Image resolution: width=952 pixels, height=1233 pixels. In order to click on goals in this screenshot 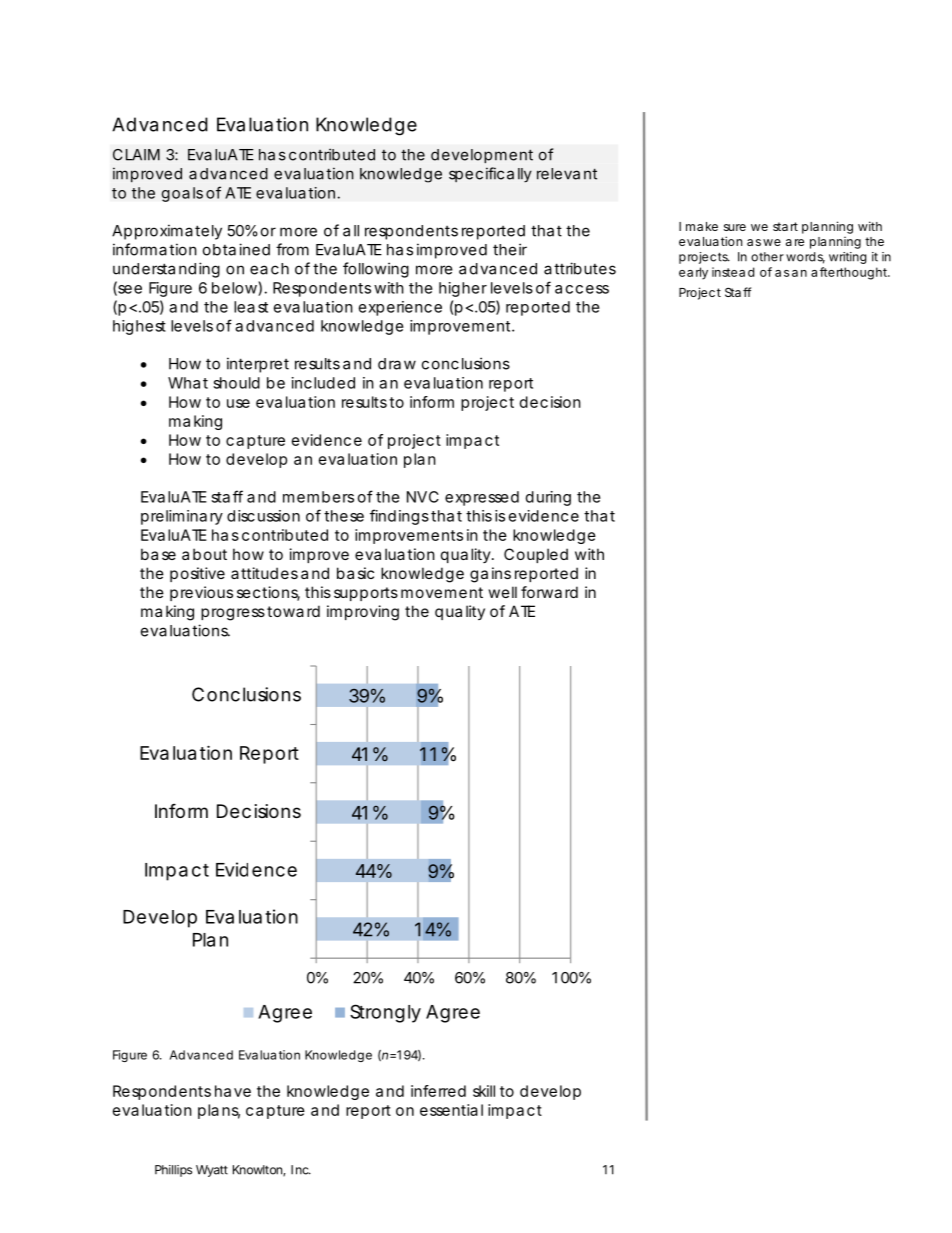, I will do `click(182, 194)`.
